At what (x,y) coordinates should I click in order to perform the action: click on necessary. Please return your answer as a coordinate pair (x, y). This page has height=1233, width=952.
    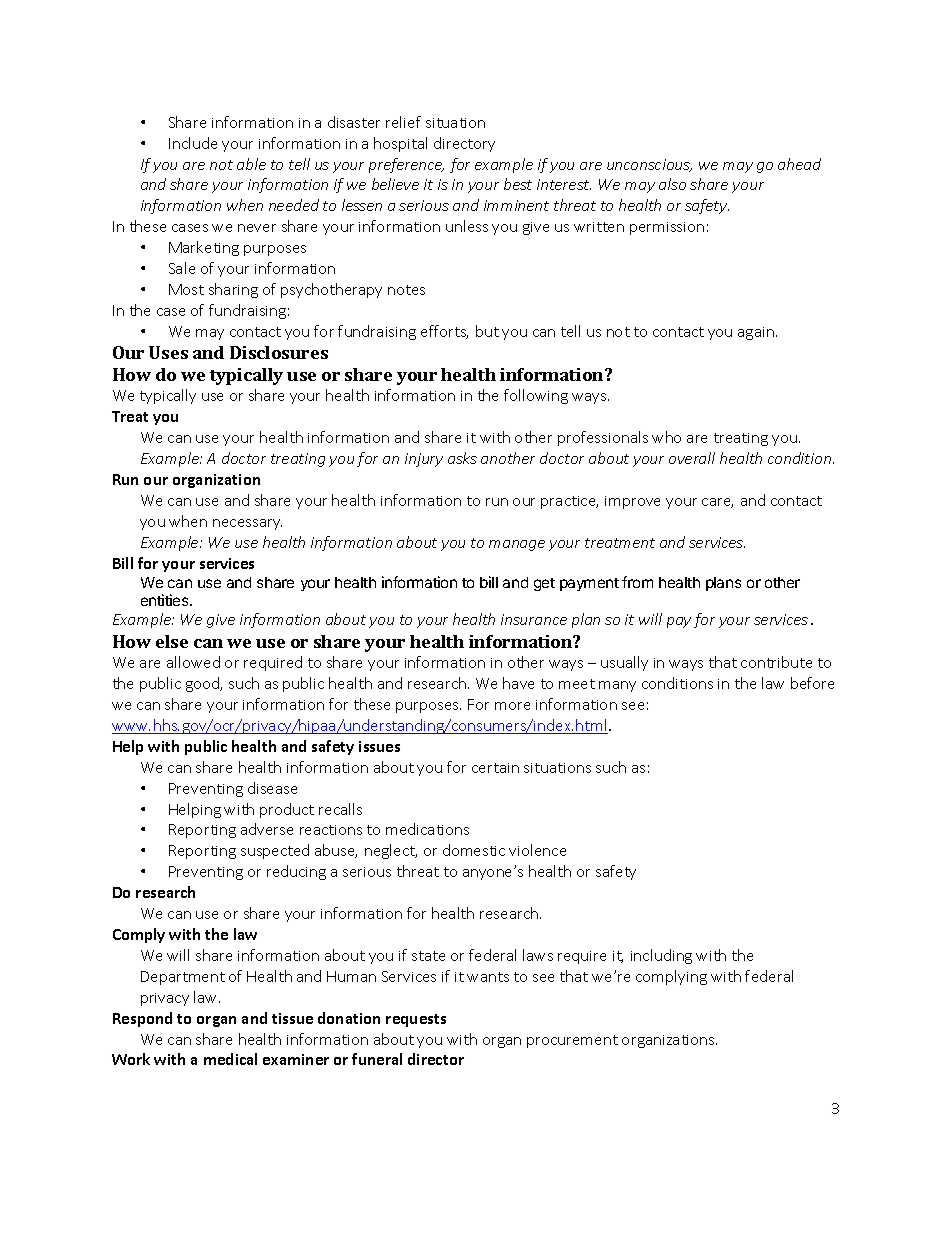
    Looking at the image, I should click on (247, 524).
